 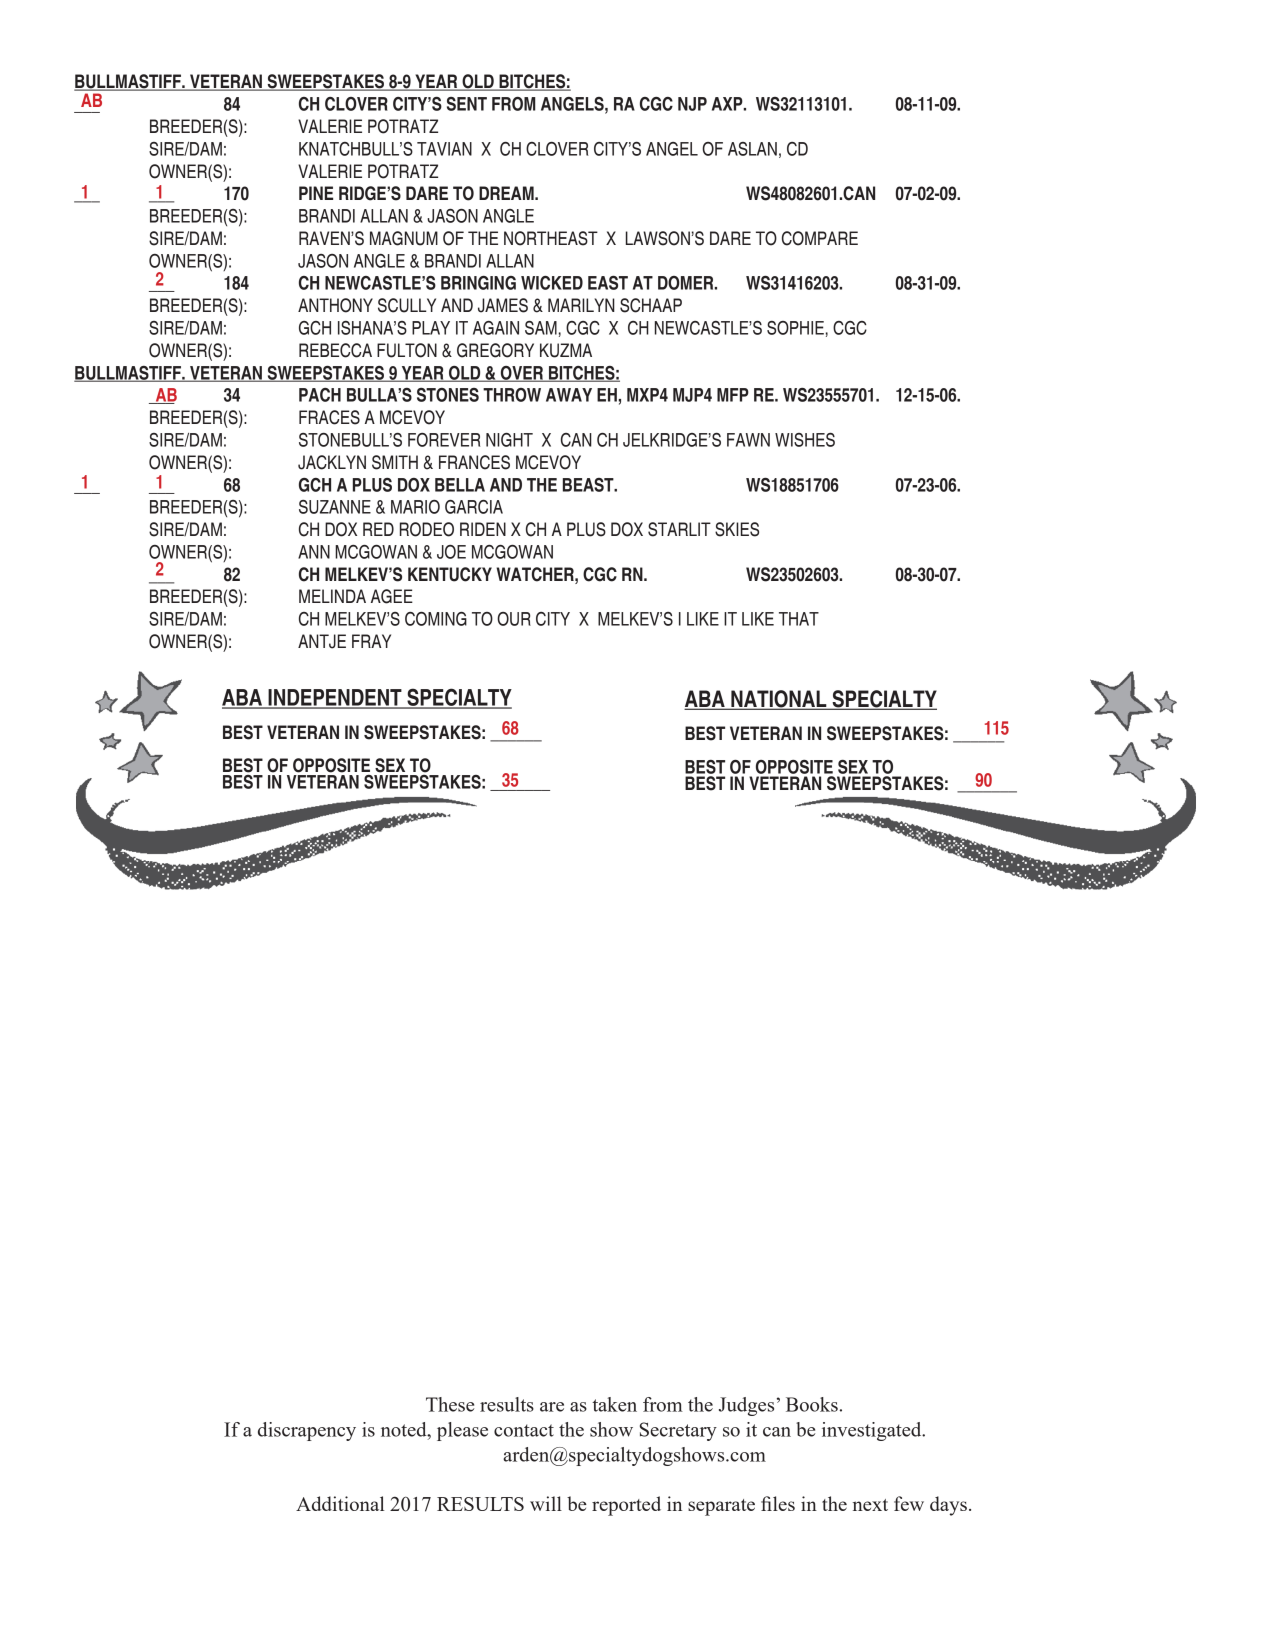 I want to click on Additional, so click(x=340, y=1503).
